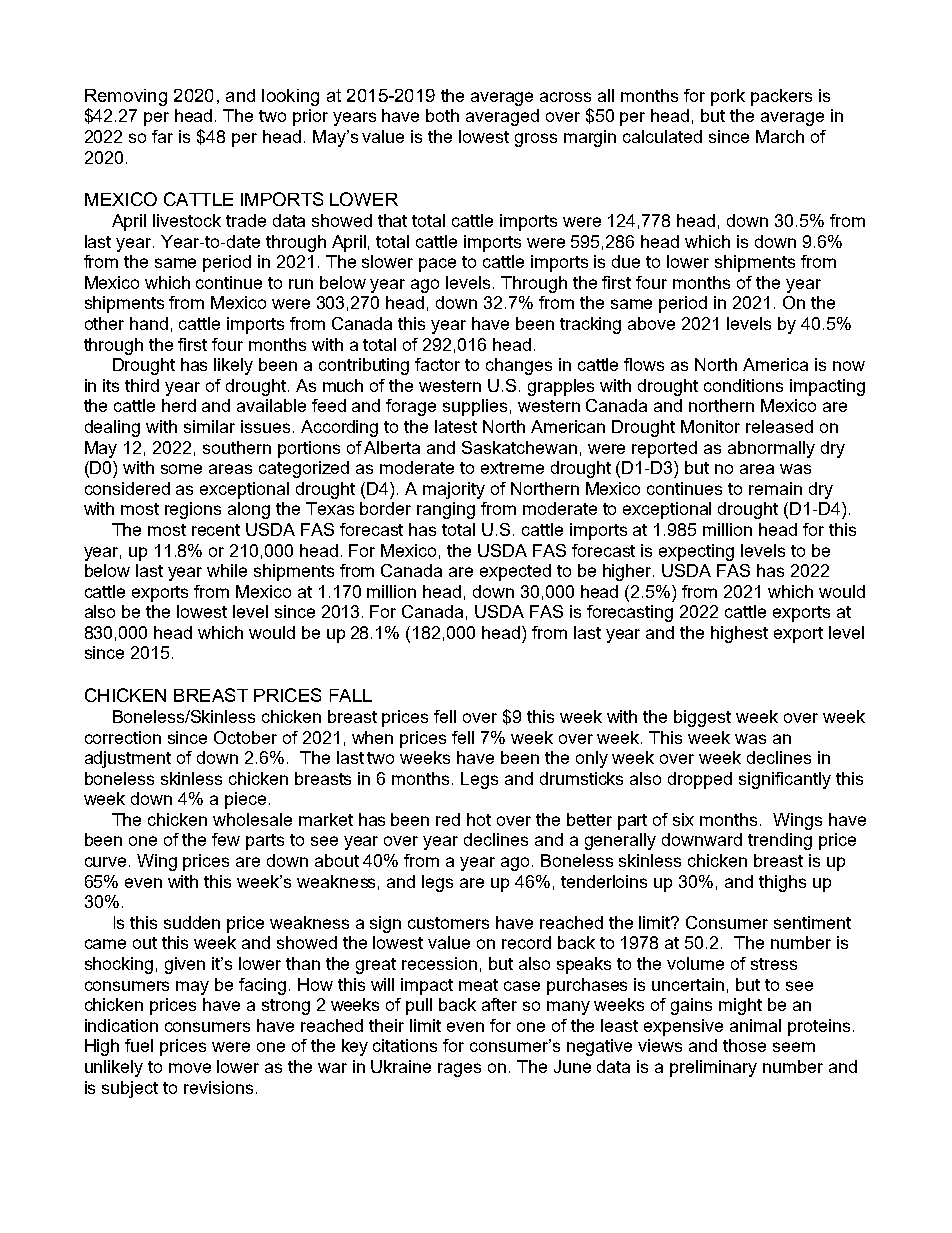 This page has width=952, height=1233. I want to click on far, so click(162, 136).
